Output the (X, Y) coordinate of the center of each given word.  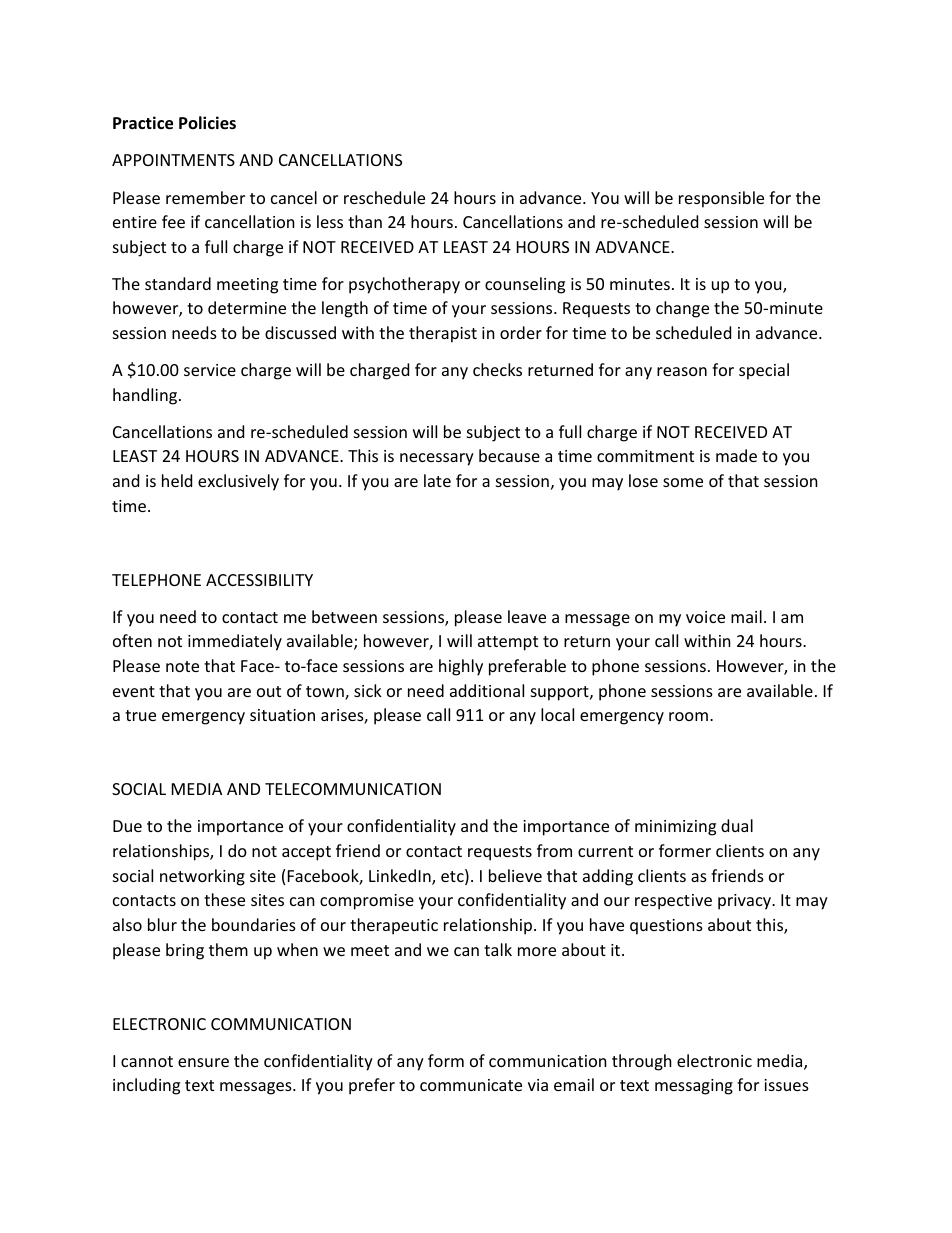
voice (705, 617)
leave (527, 616)
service (210, 370)
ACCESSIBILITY (259, 580)
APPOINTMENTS (173, 160)
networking (202, 877)
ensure (203, 1062)
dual (737, 825)
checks (497, 369)
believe (515, 875)
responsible (721, 199)
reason (682, 371)
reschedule (384, 197)
